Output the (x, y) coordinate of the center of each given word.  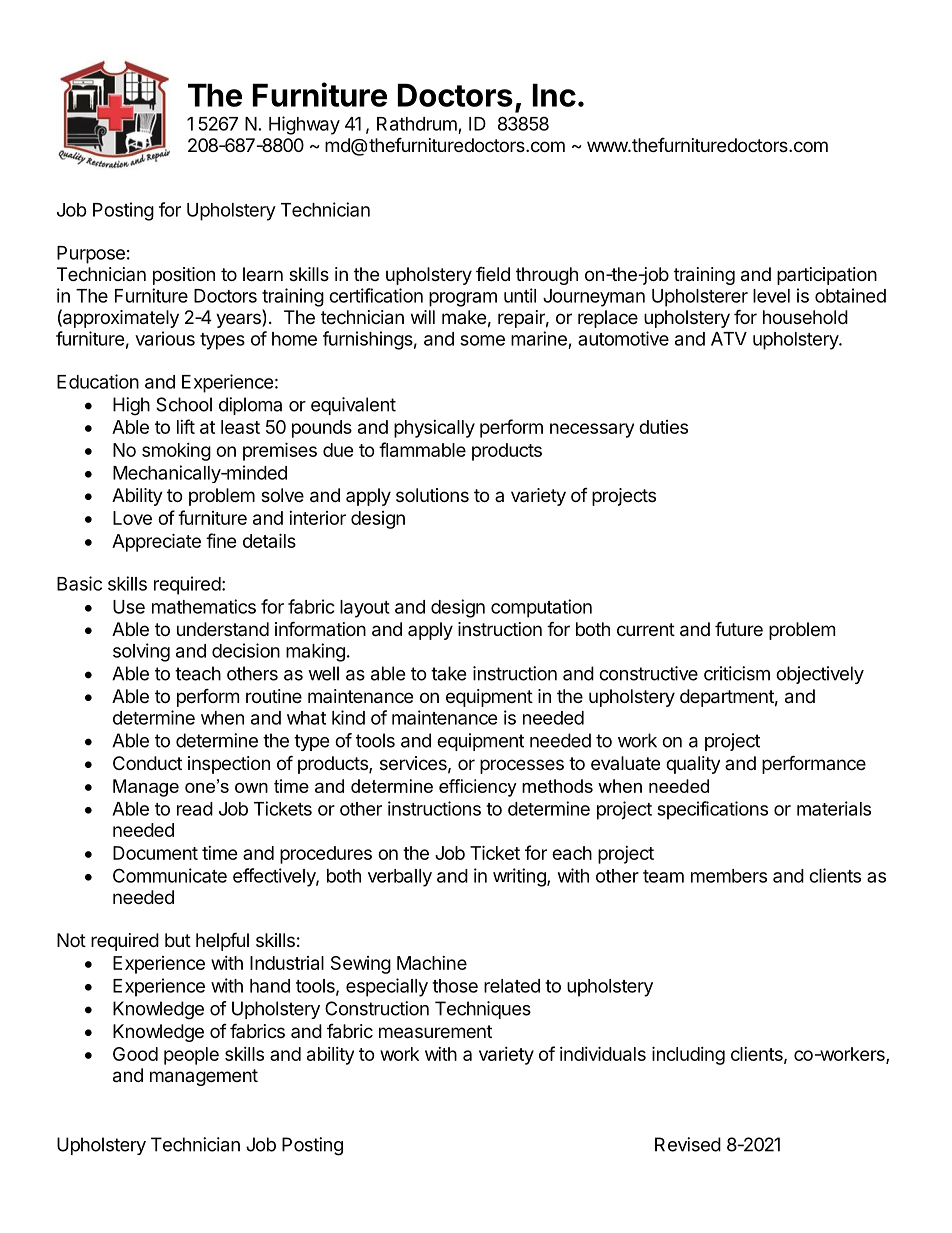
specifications (712, 810)
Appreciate (156, 542)
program (463, 299)
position (184, 276)
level (771, 296)
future (739, 628)
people (191, 1056)
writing (520, 877)
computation (541, 608)
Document (155, 853)
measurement (435, 1031)
